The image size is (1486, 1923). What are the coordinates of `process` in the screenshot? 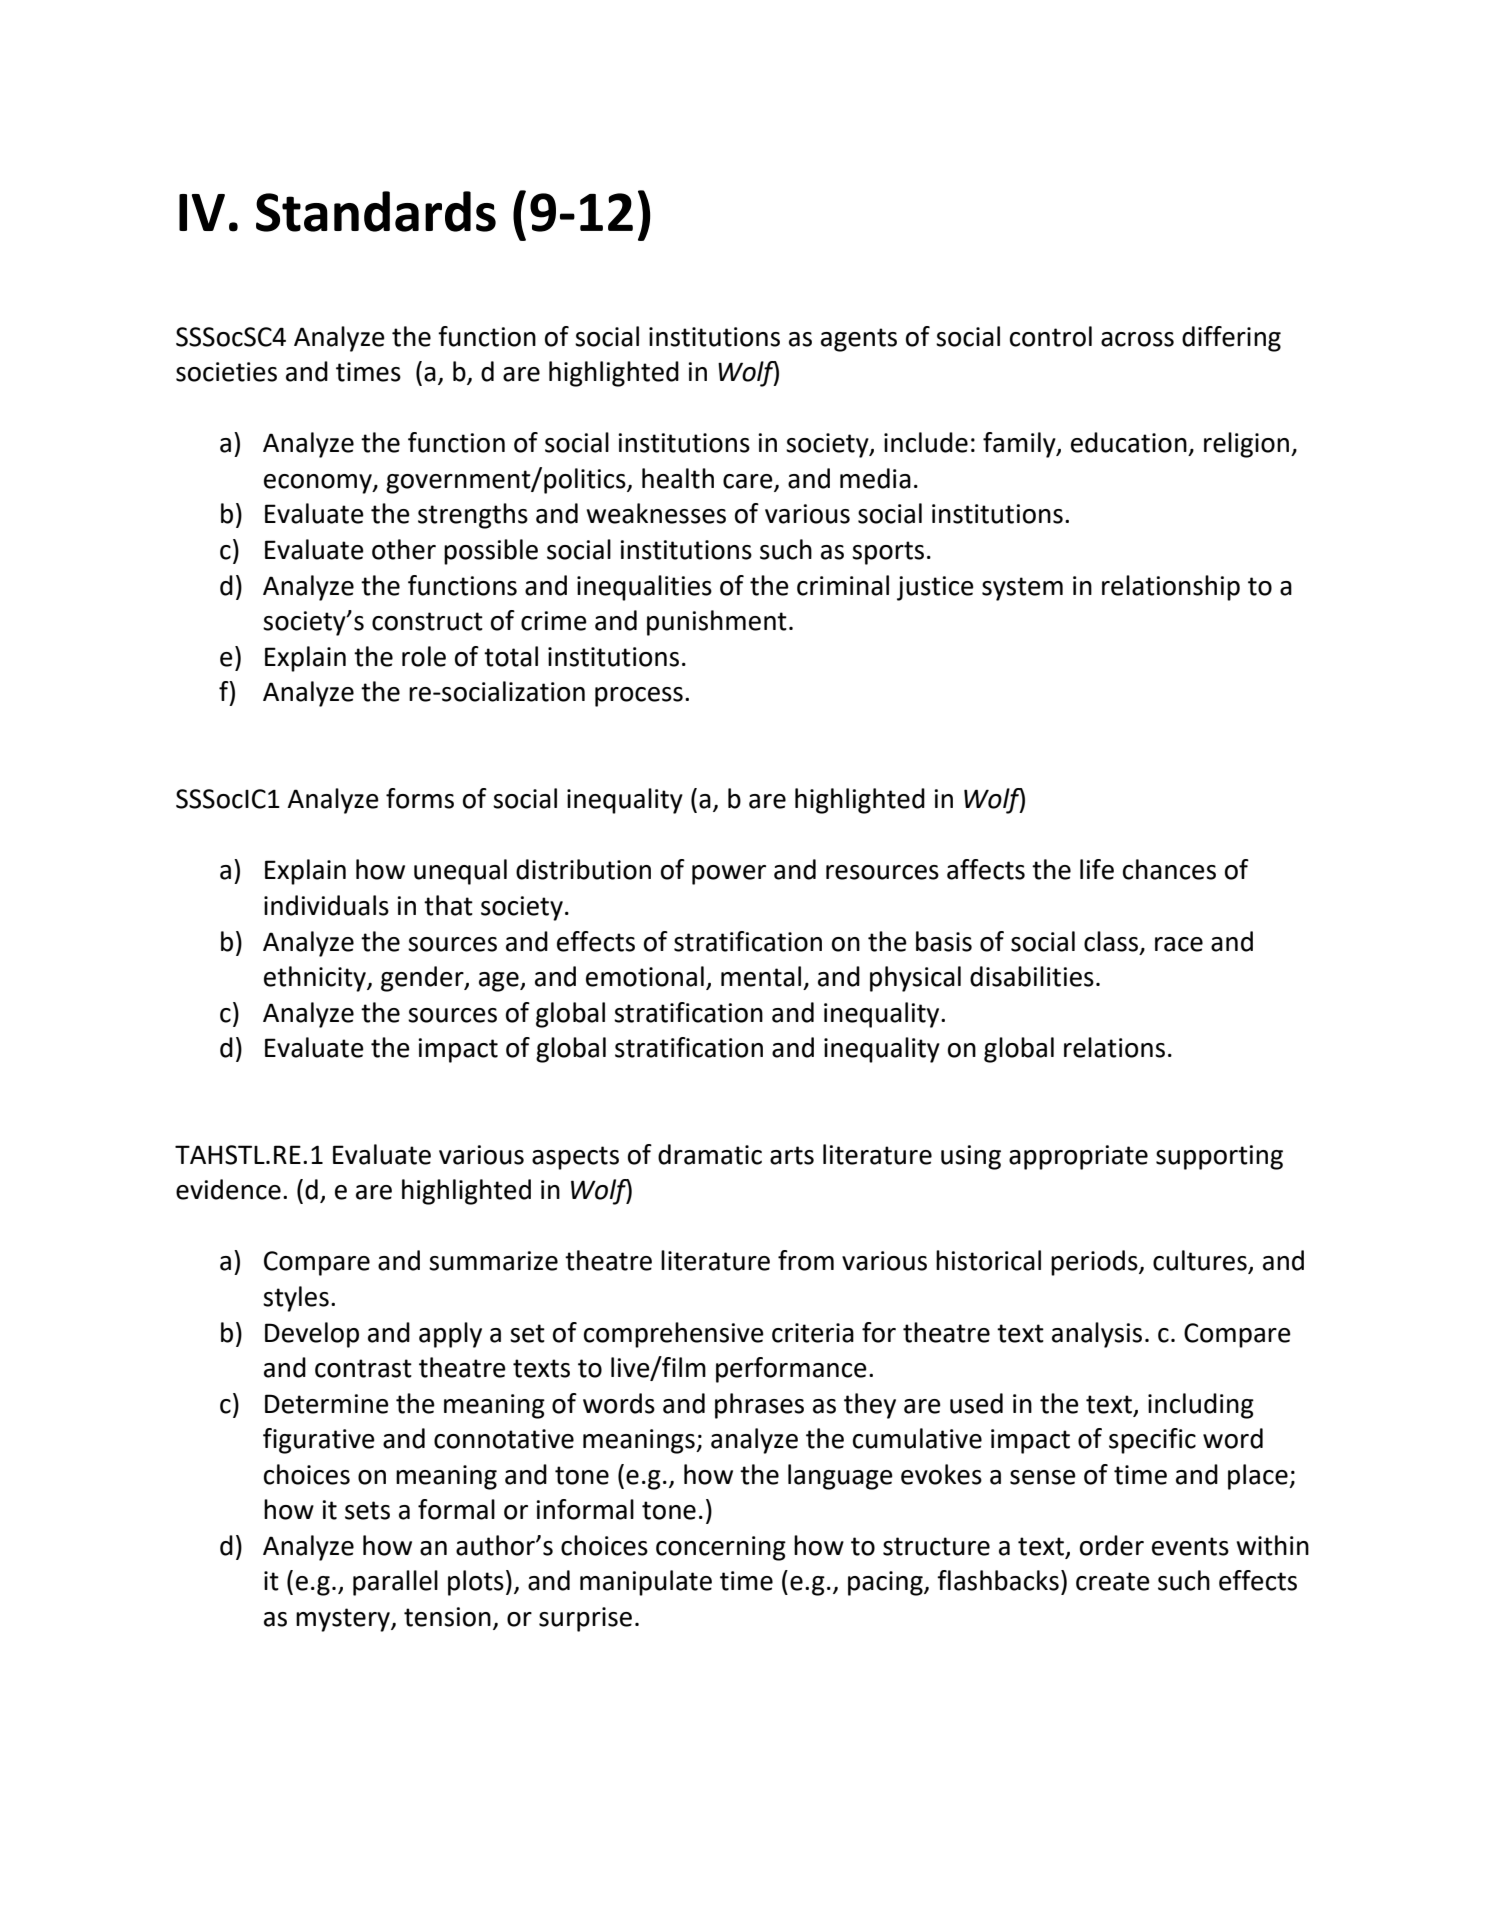 It's located at (639, 697).
